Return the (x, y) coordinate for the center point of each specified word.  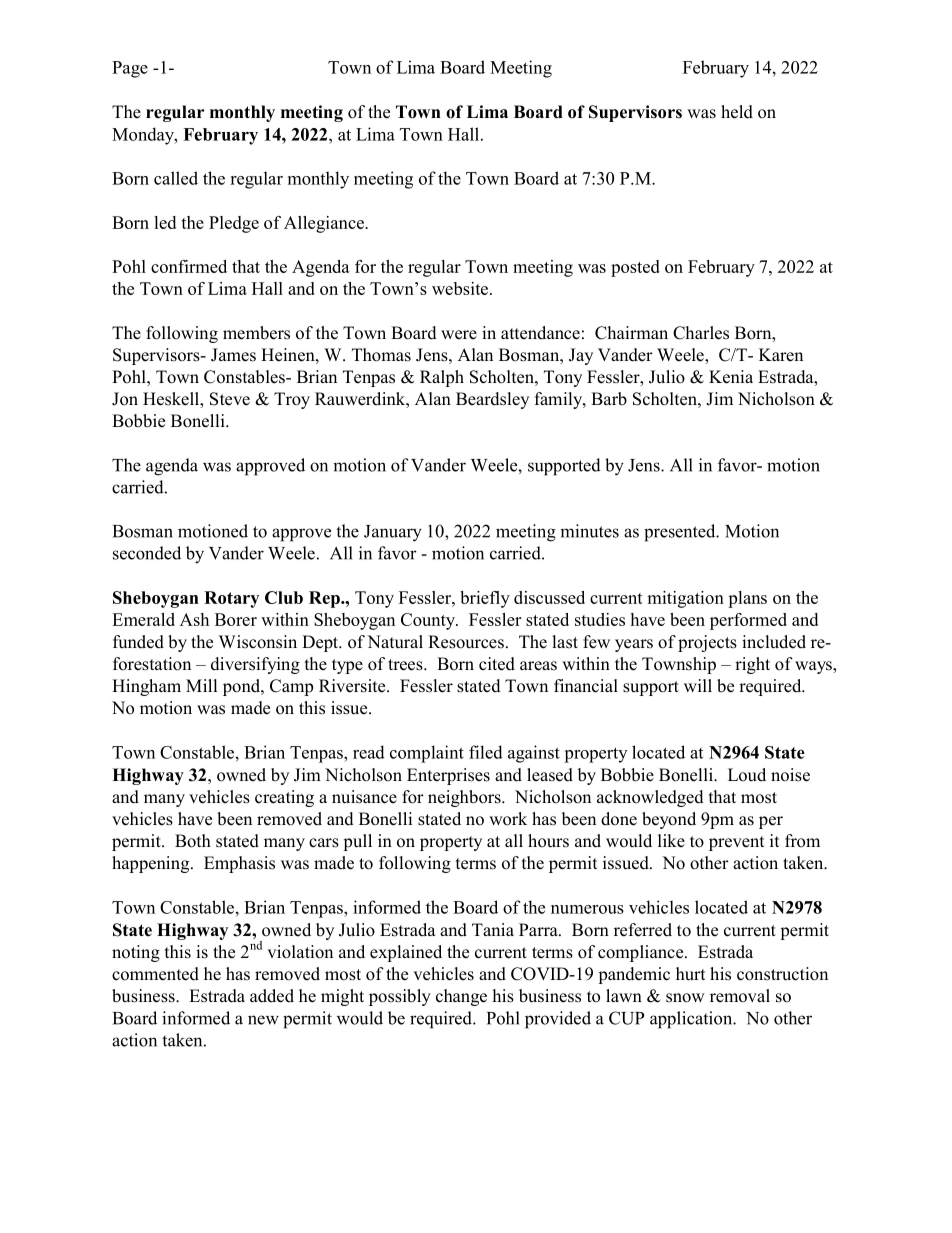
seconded (147, 553)
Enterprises (448, 776)
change (461, 997)
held (737, 112)
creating (284, 798)
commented (155, 974)
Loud (747, 775)
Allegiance (325, 224)
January (393, 533)
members (256, 333)
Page (130, 69)
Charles (701, 333)
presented (681, 533)
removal (740, 996)
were (459, 335)
